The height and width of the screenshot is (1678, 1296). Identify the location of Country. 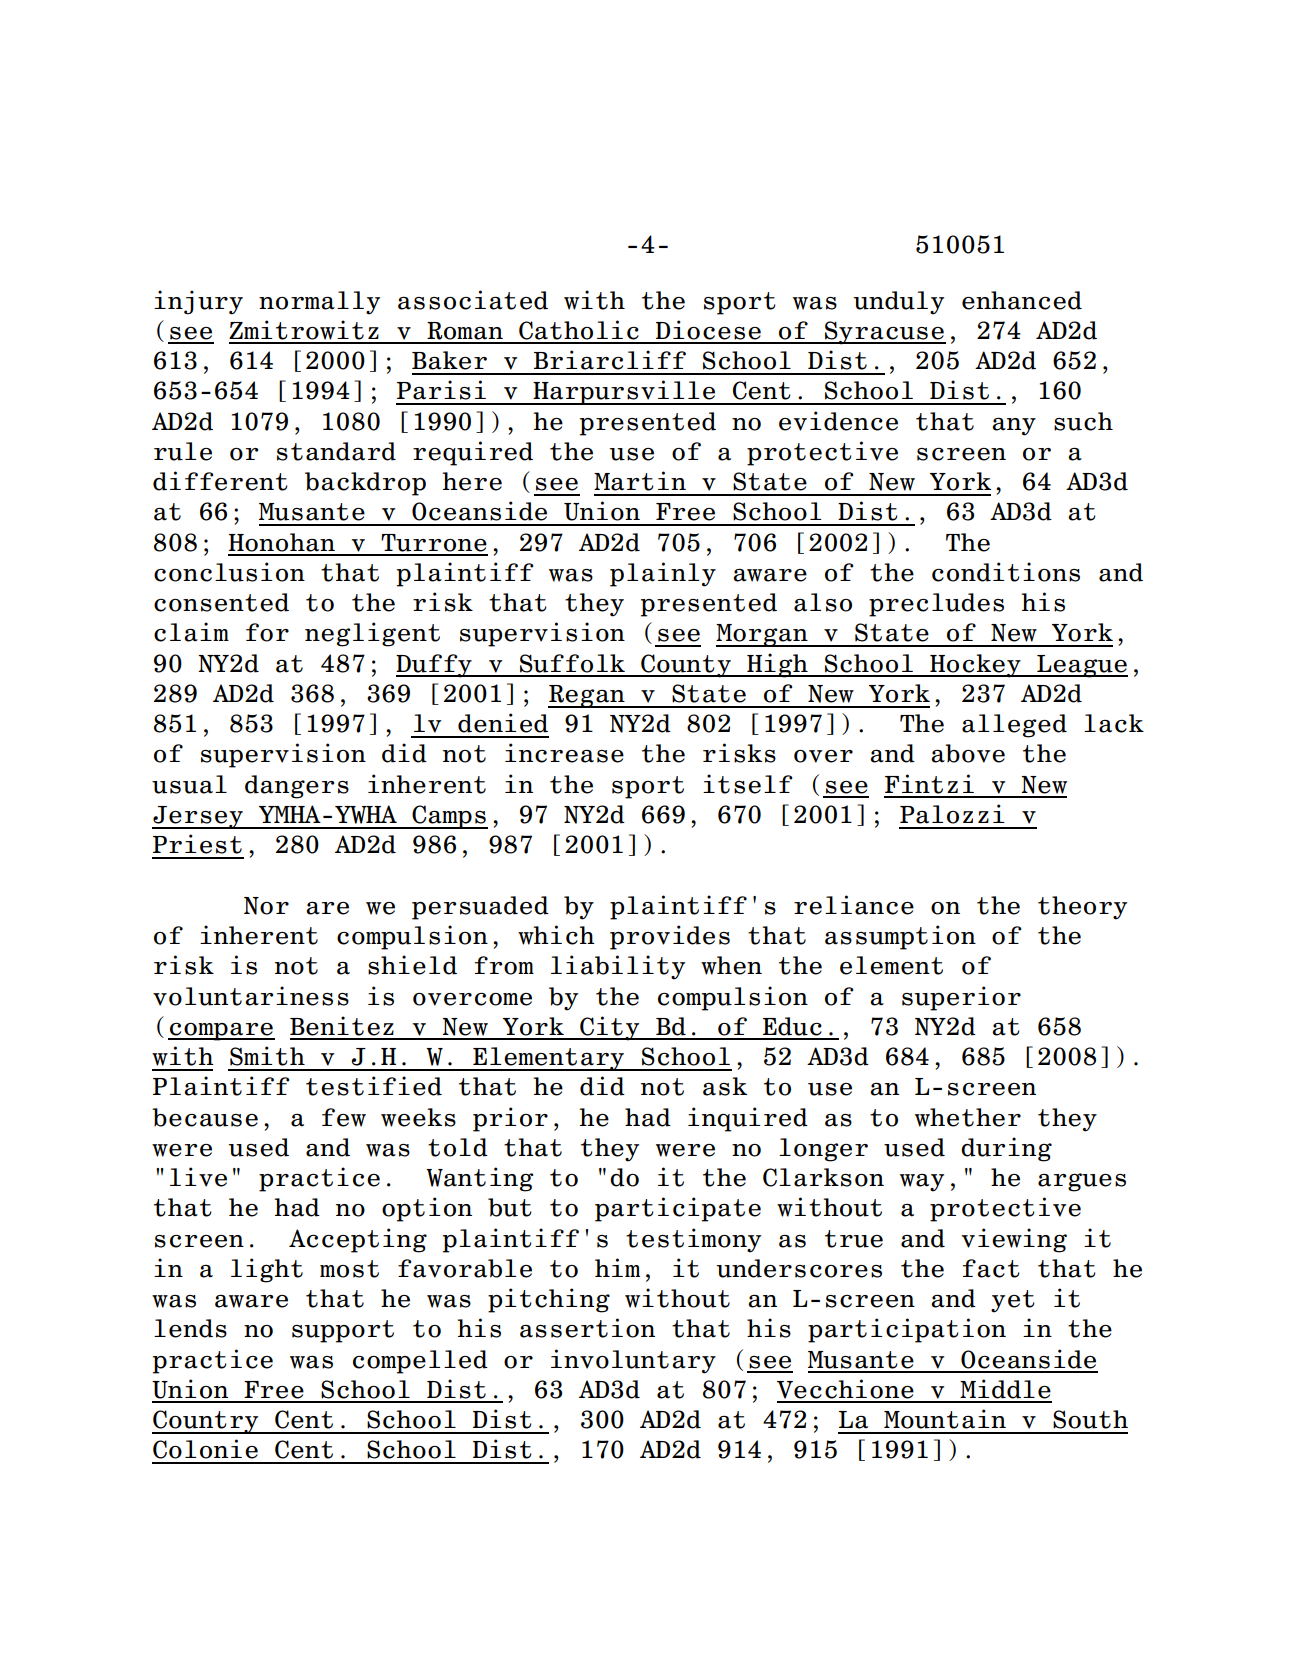
(206, 1422).
